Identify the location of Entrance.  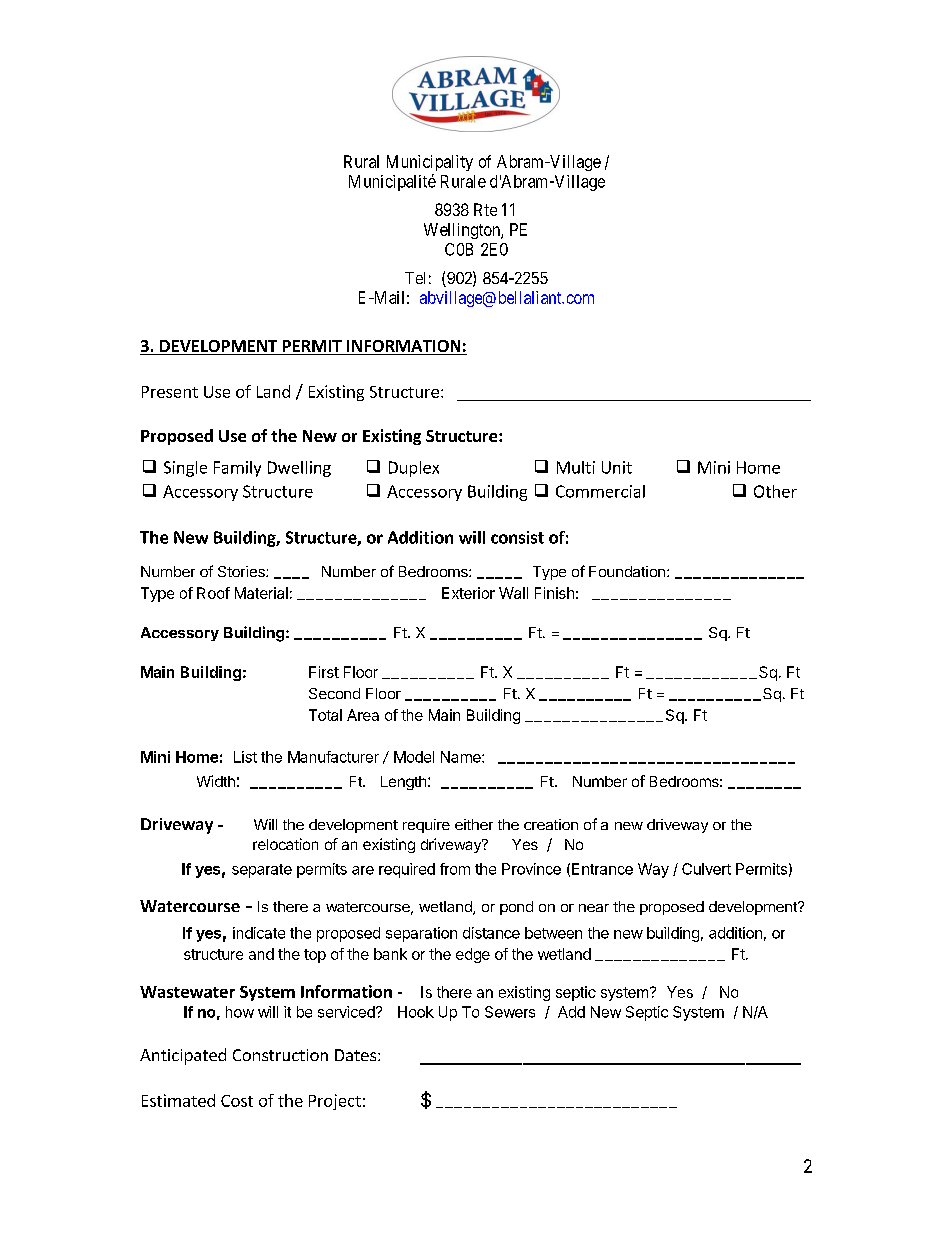
(602, 869).
